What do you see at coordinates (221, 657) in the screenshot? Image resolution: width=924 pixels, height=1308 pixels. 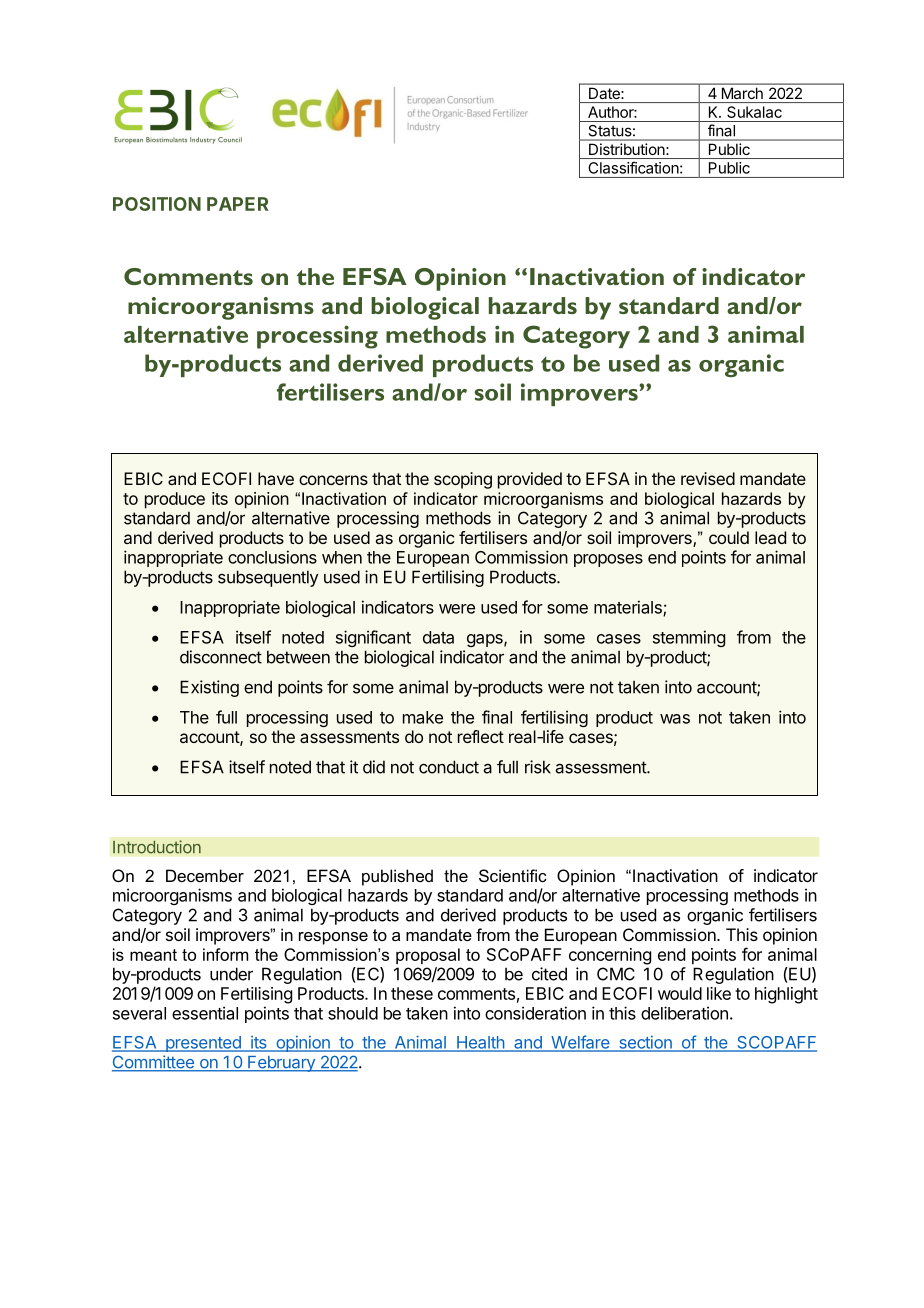 I see `disconnect` at bounding box center [221, 657].
